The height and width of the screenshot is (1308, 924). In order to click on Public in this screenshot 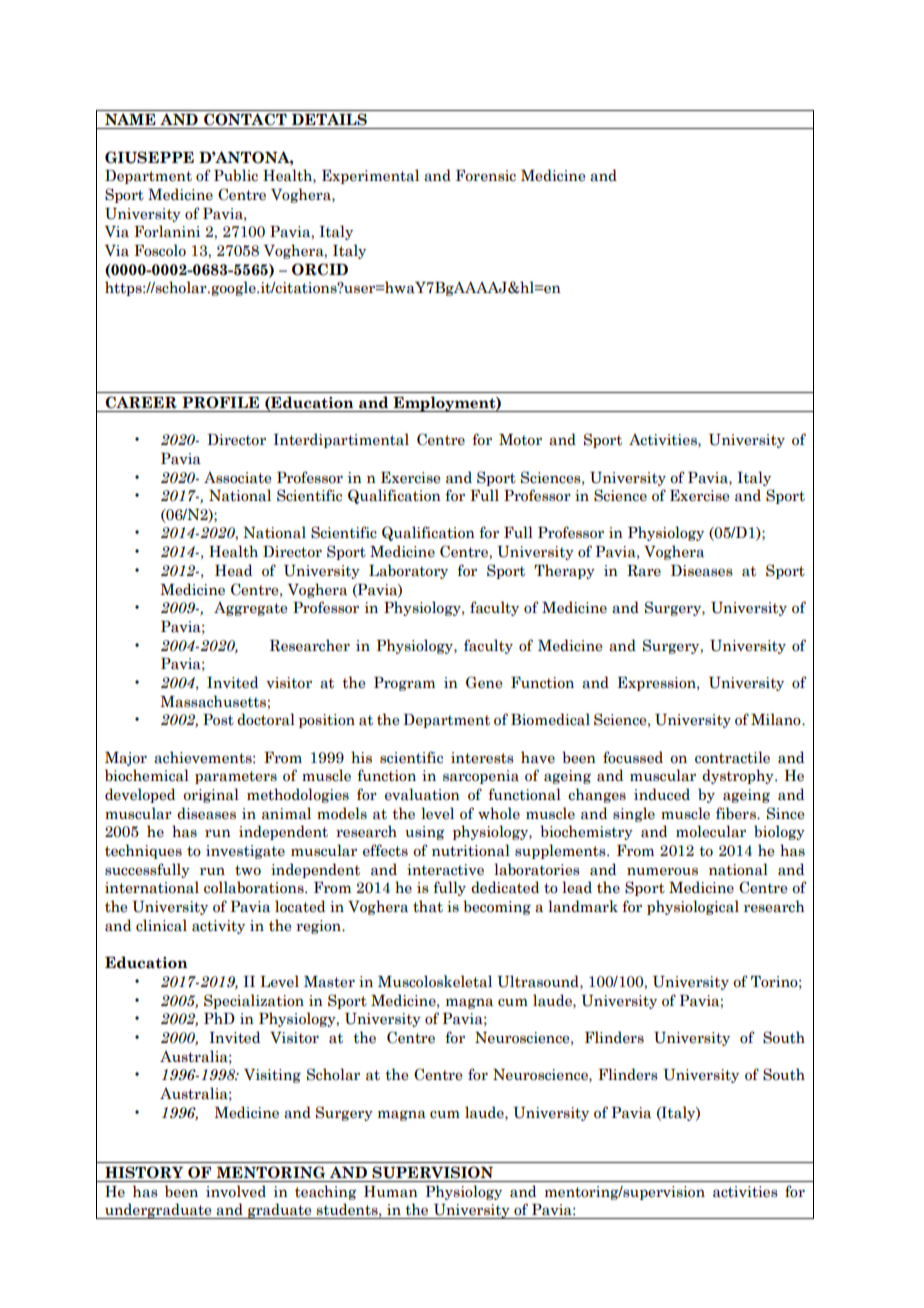, I will do `click(236, 175)`.
